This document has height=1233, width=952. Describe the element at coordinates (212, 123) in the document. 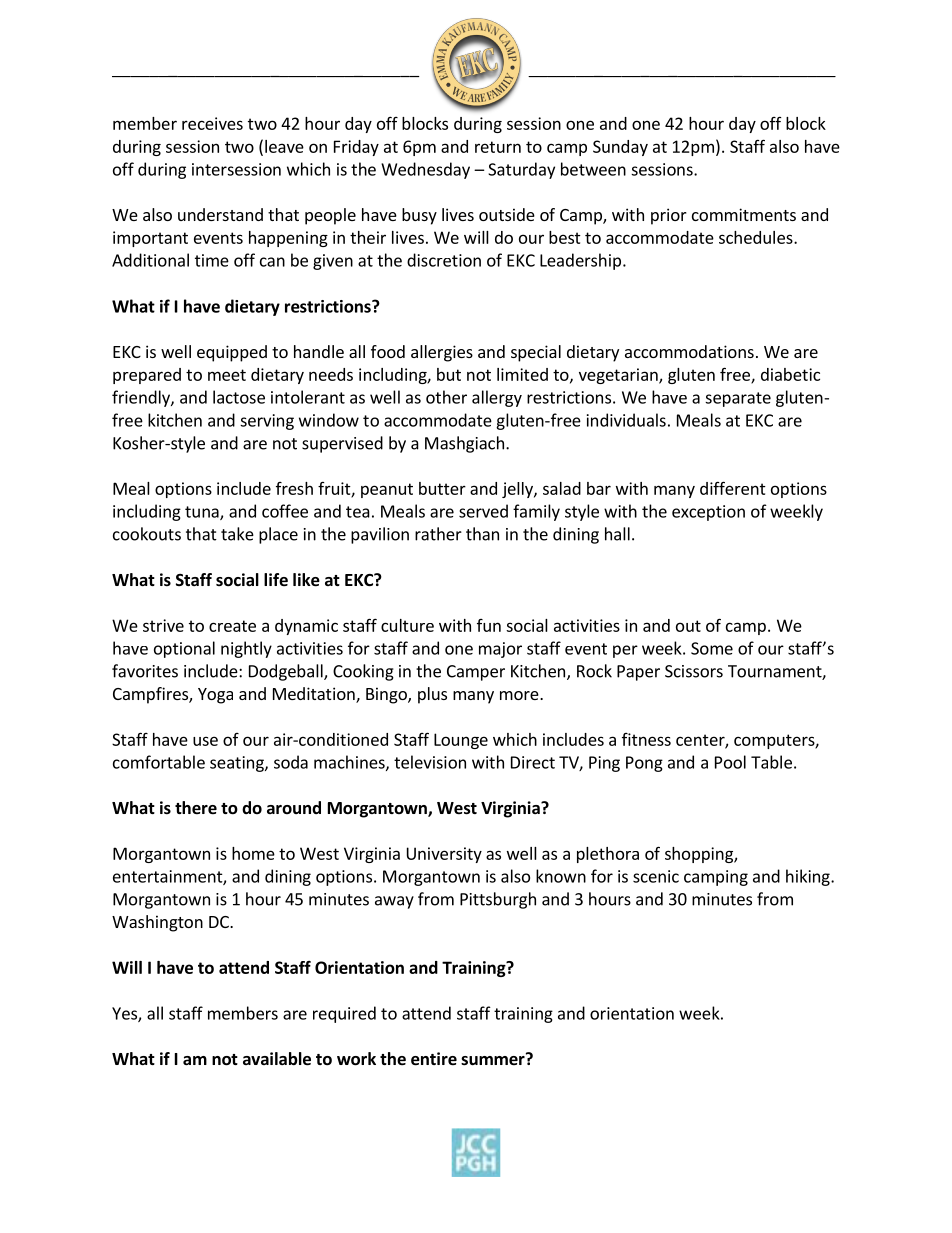

I see `receives` at that location.
